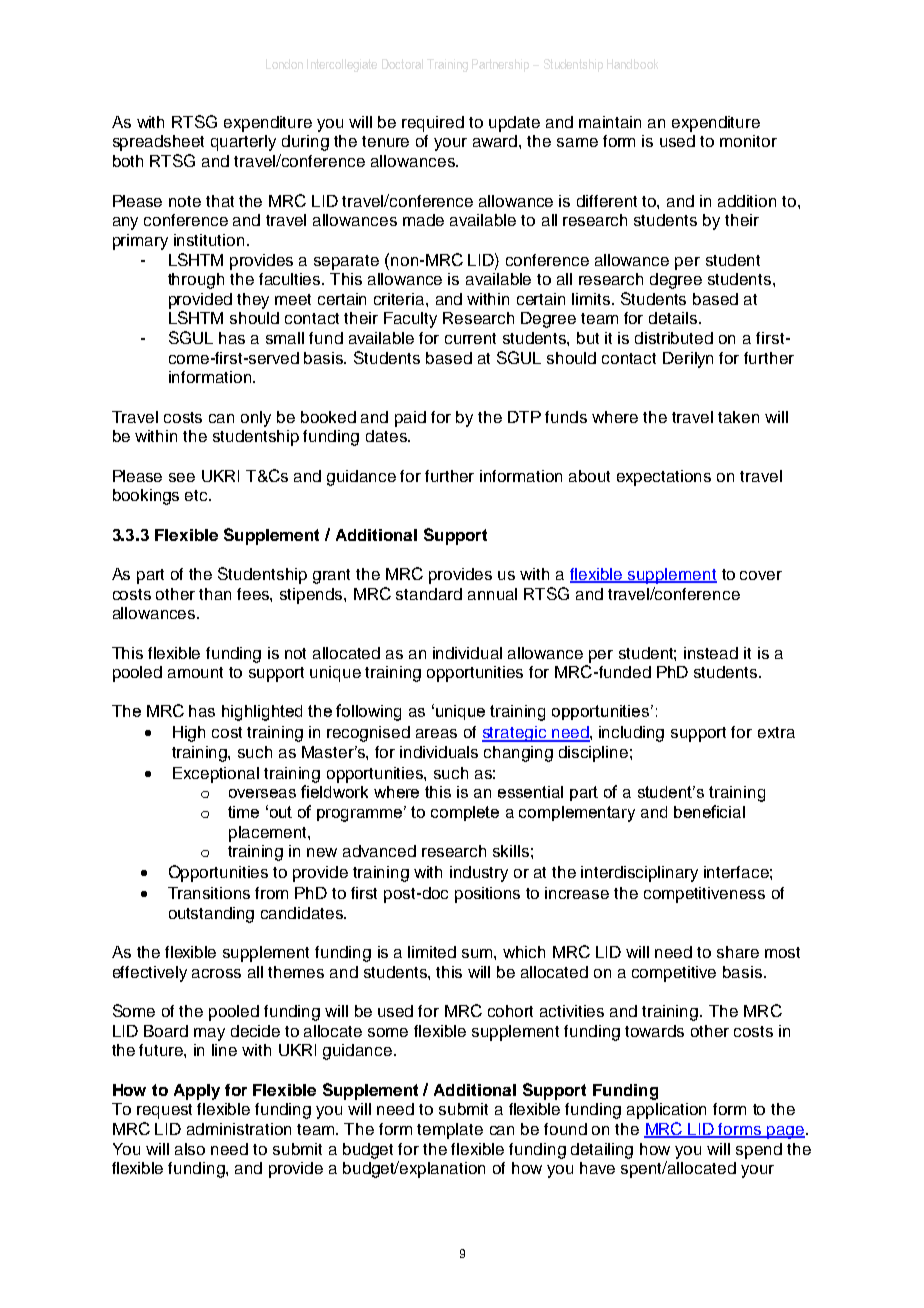 Image resolution: width=924 pixels, height=1308 pixels. Describe the element at coordinates (211, 915) in the screenshot. I see `outstanding` at that location.
